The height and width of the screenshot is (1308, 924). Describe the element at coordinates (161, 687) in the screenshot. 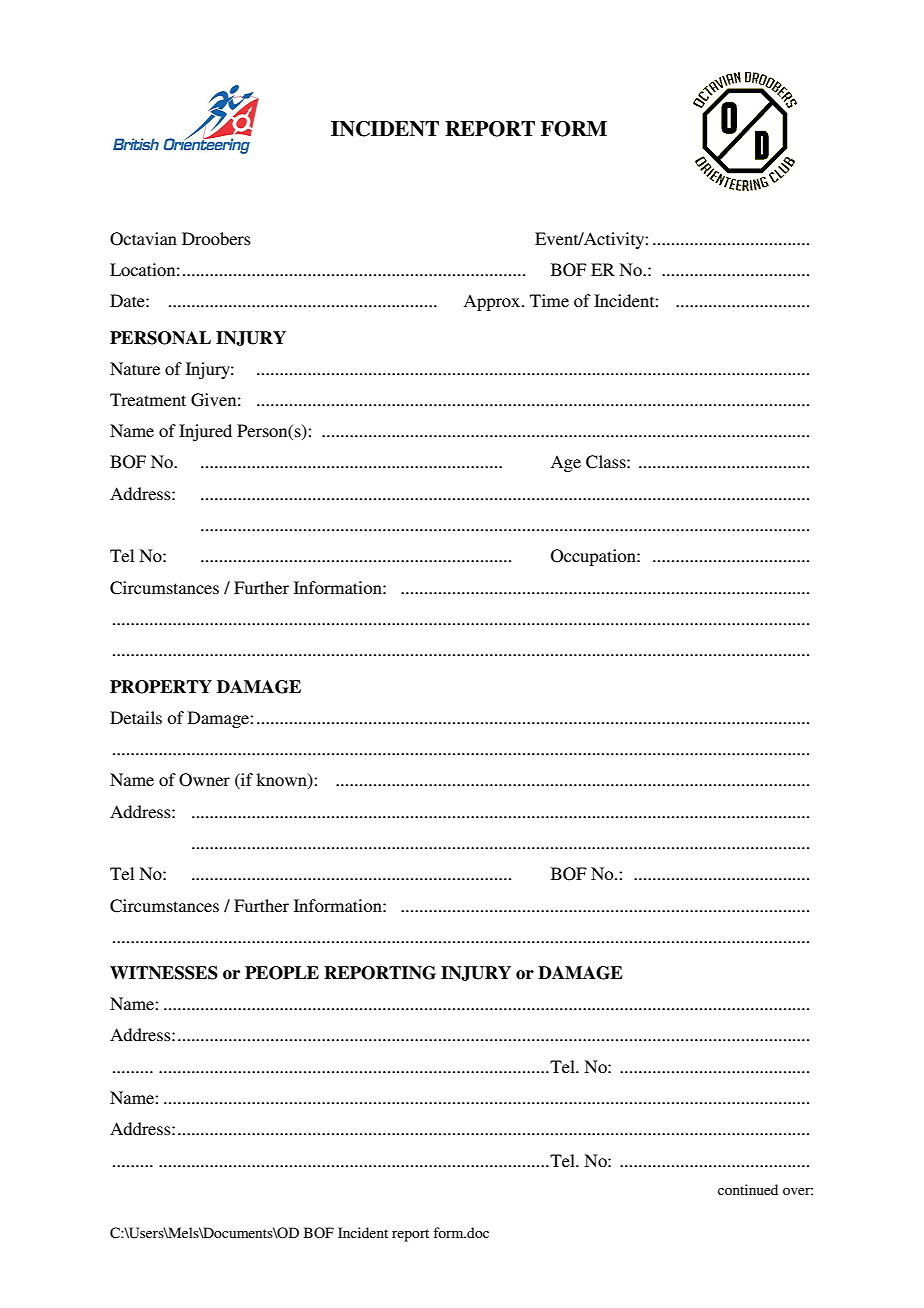

I see `PROPERTY` at that location.
